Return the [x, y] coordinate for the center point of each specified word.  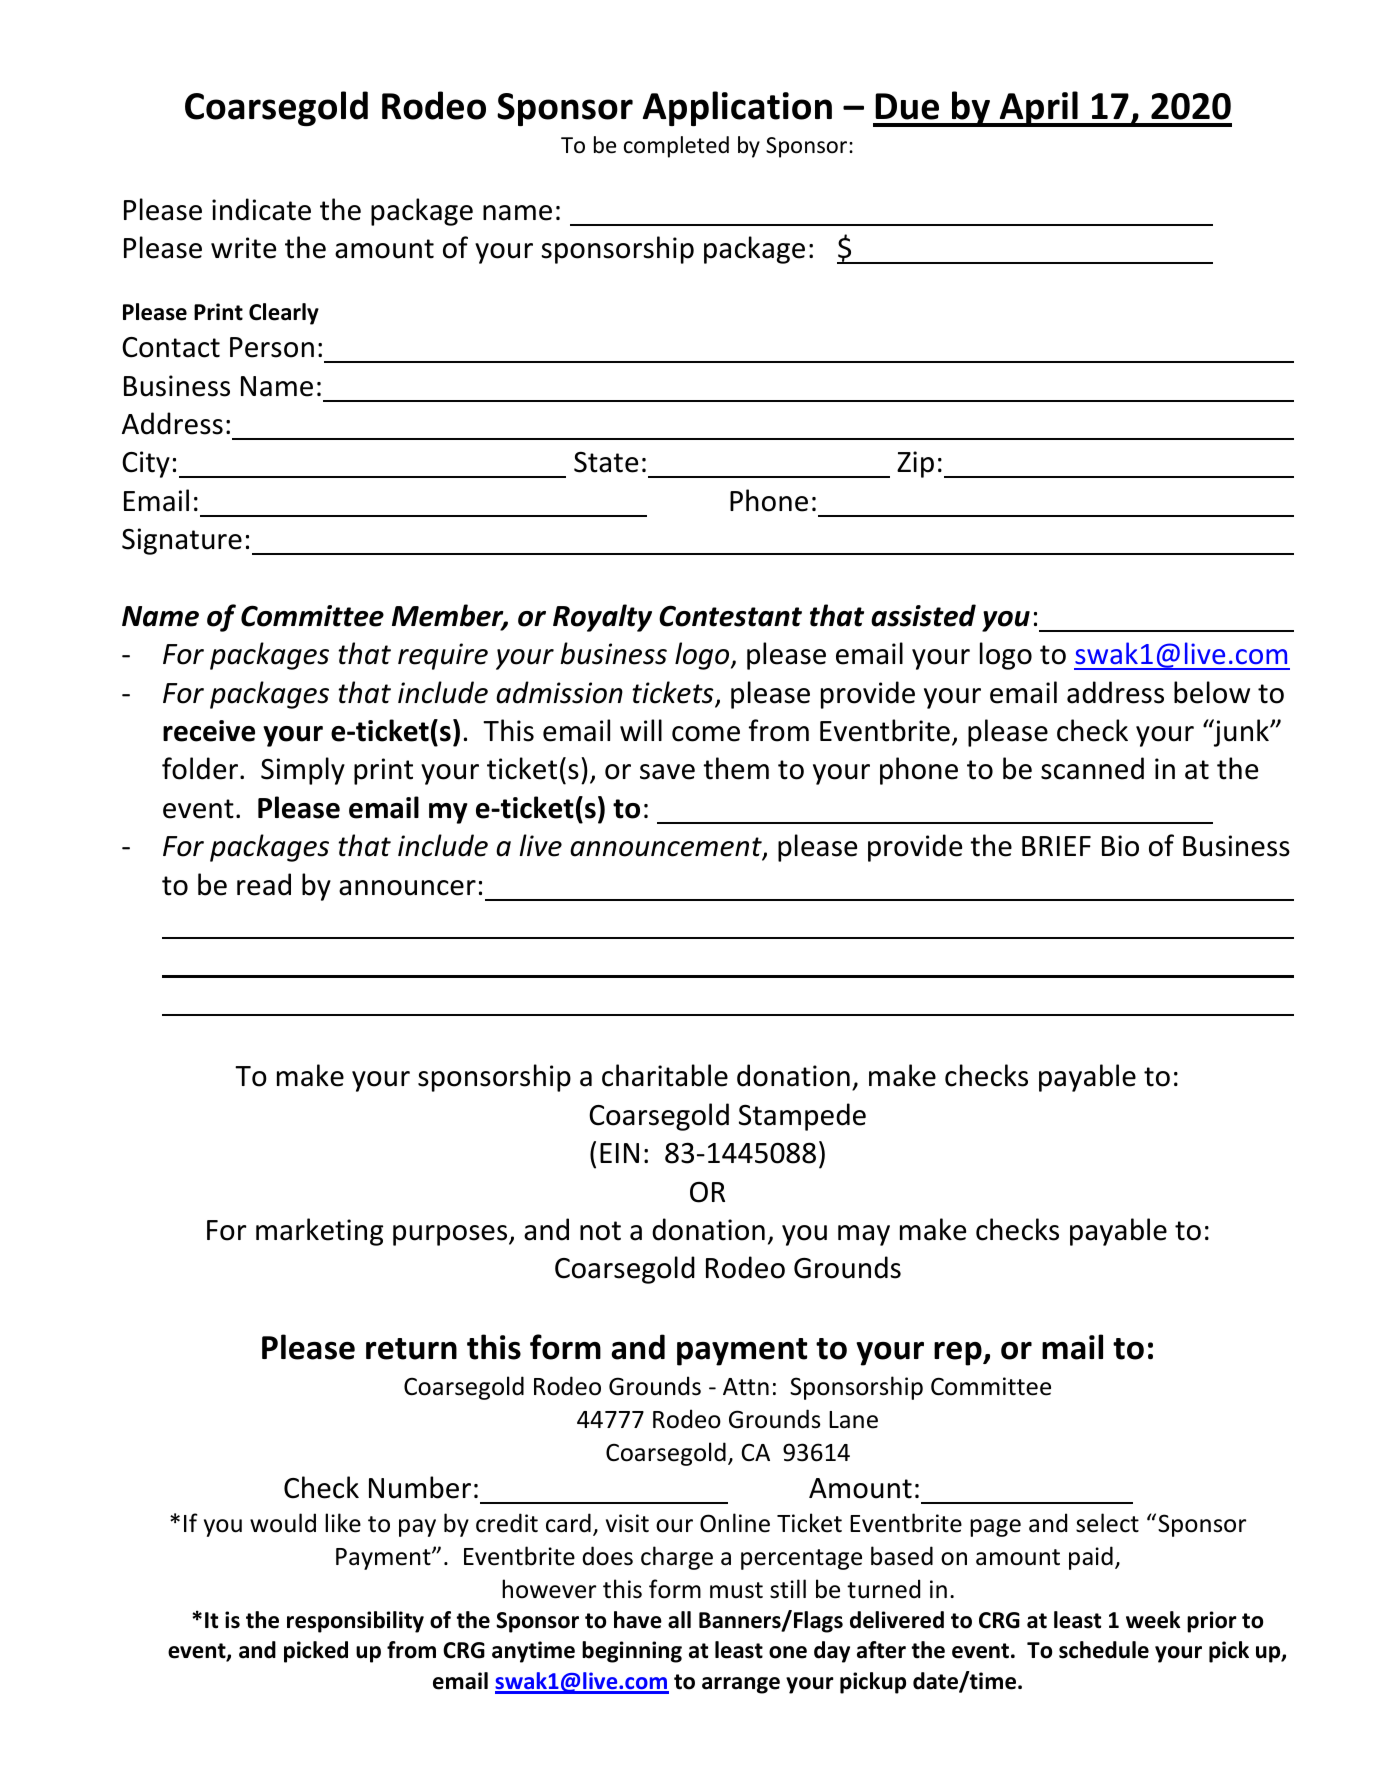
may [864, 1235]
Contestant [730, 616]
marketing [319, 1232]
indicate [261, 209]
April [1038, 109]
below [1212, 692]
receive [209, 731]
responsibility [355, 1622]
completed [676, 147]
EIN [619, 1153]
